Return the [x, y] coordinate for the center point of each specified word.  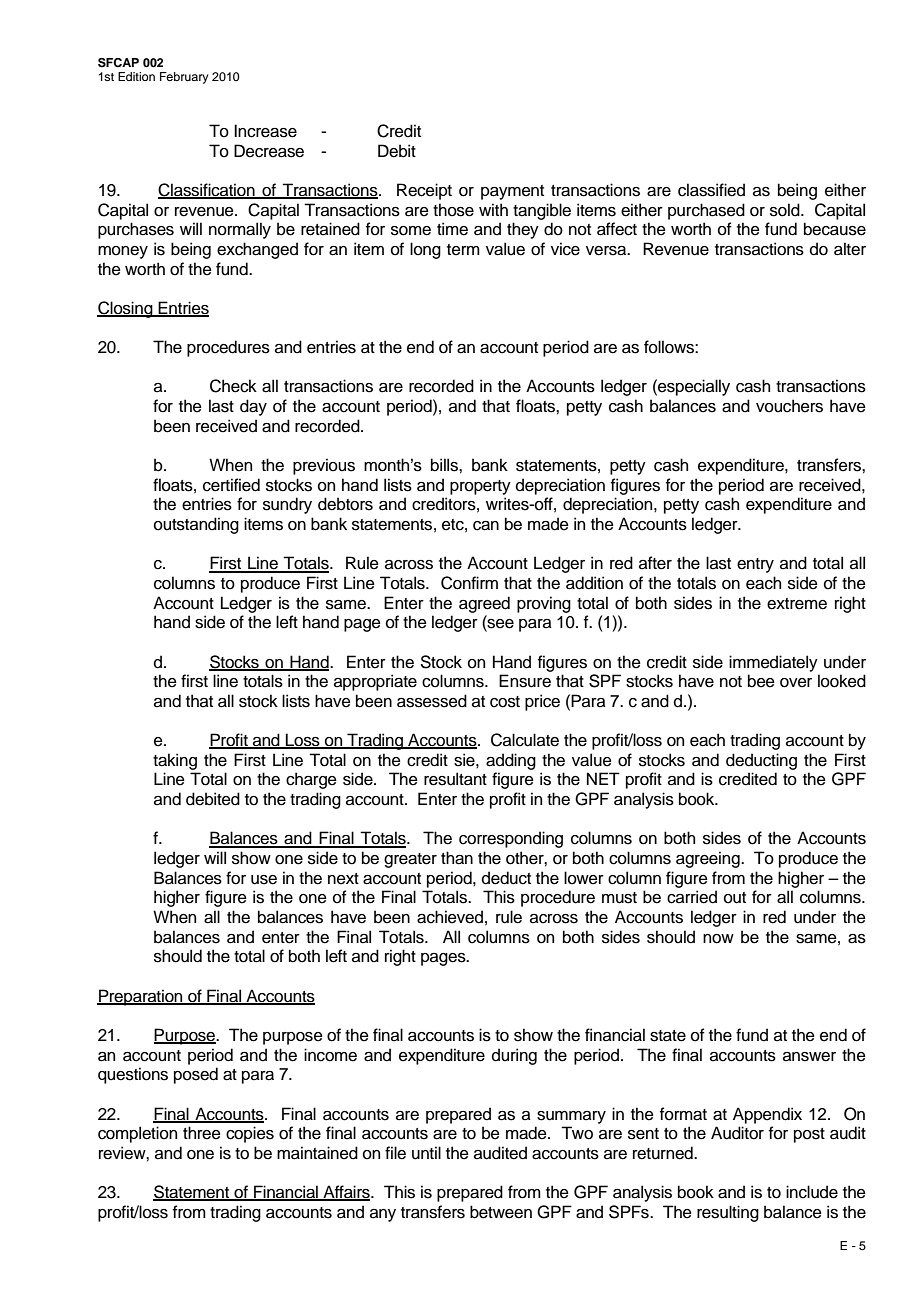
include [812, 1192]
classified [711, 190]
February [184, 78]
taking [175, 761]
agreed [484, 604]
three [202, 1133]
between [501, 1212]
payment [512, 192]
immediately [773, 663]
